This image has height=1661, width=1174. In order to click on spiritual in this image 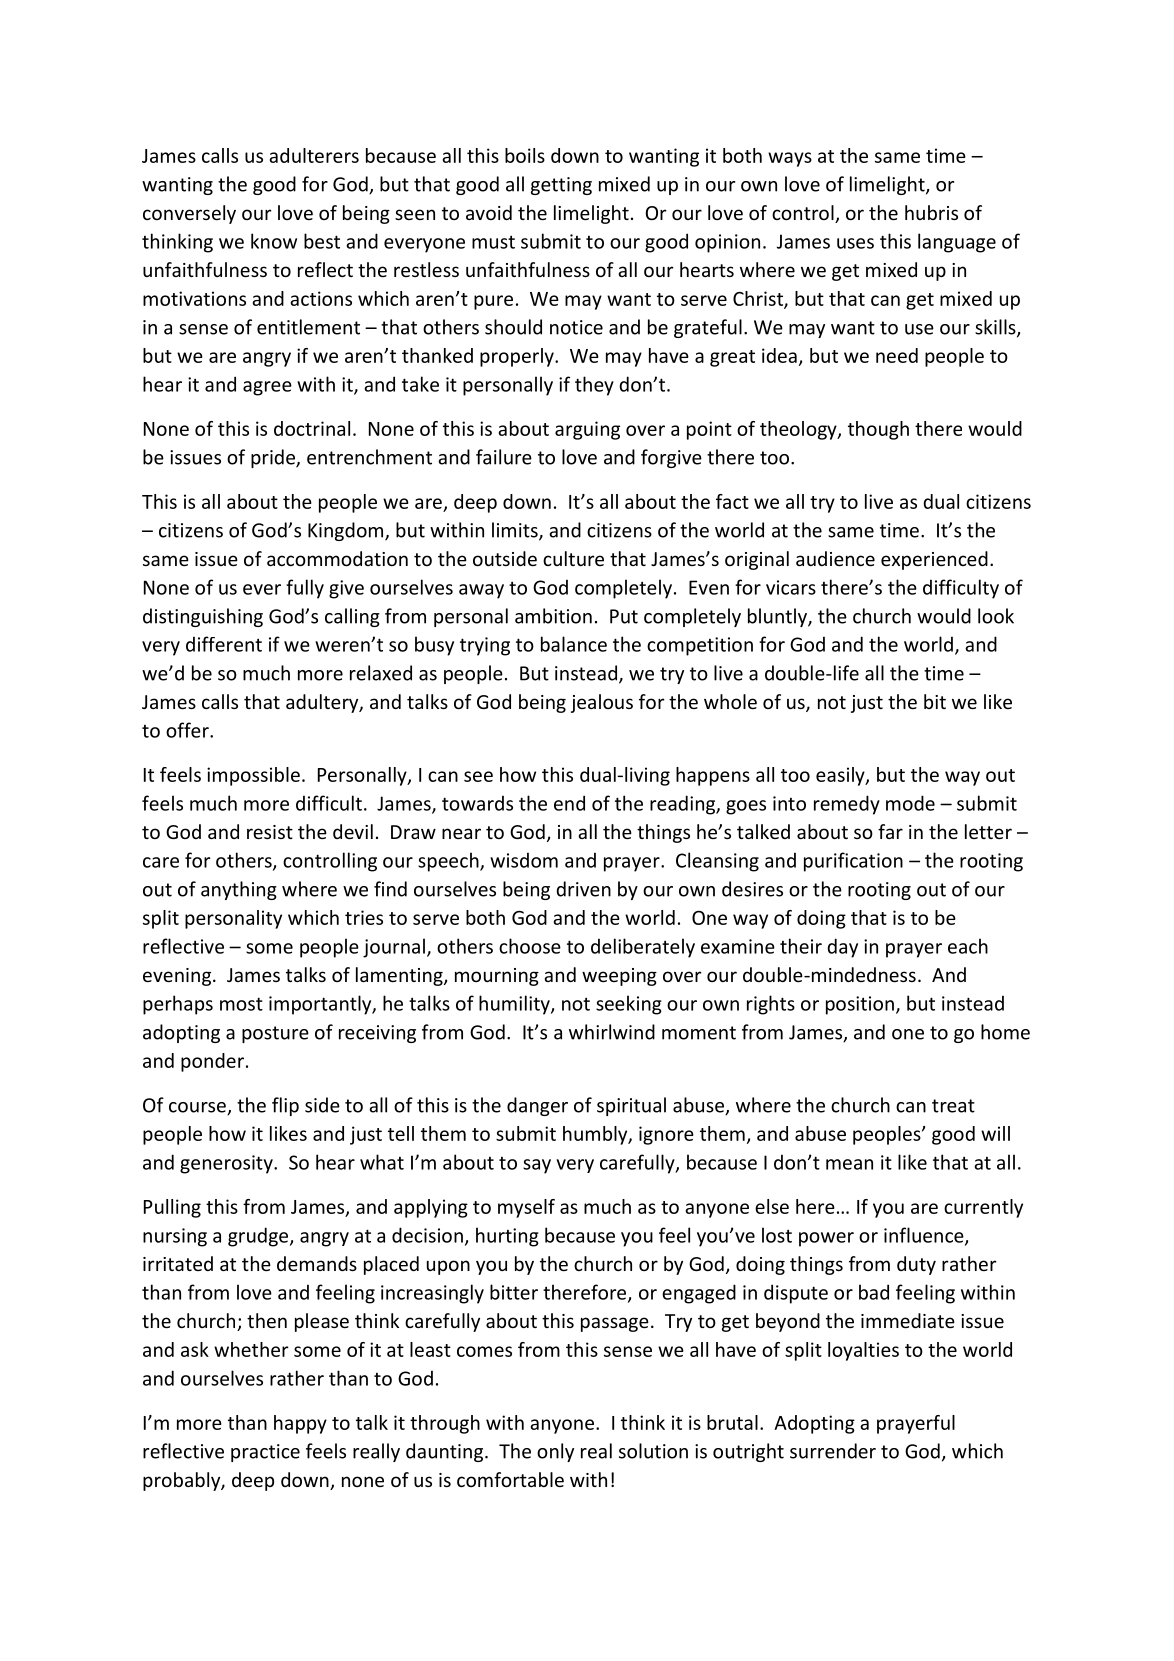, I will do `click(631, 1106)`.
